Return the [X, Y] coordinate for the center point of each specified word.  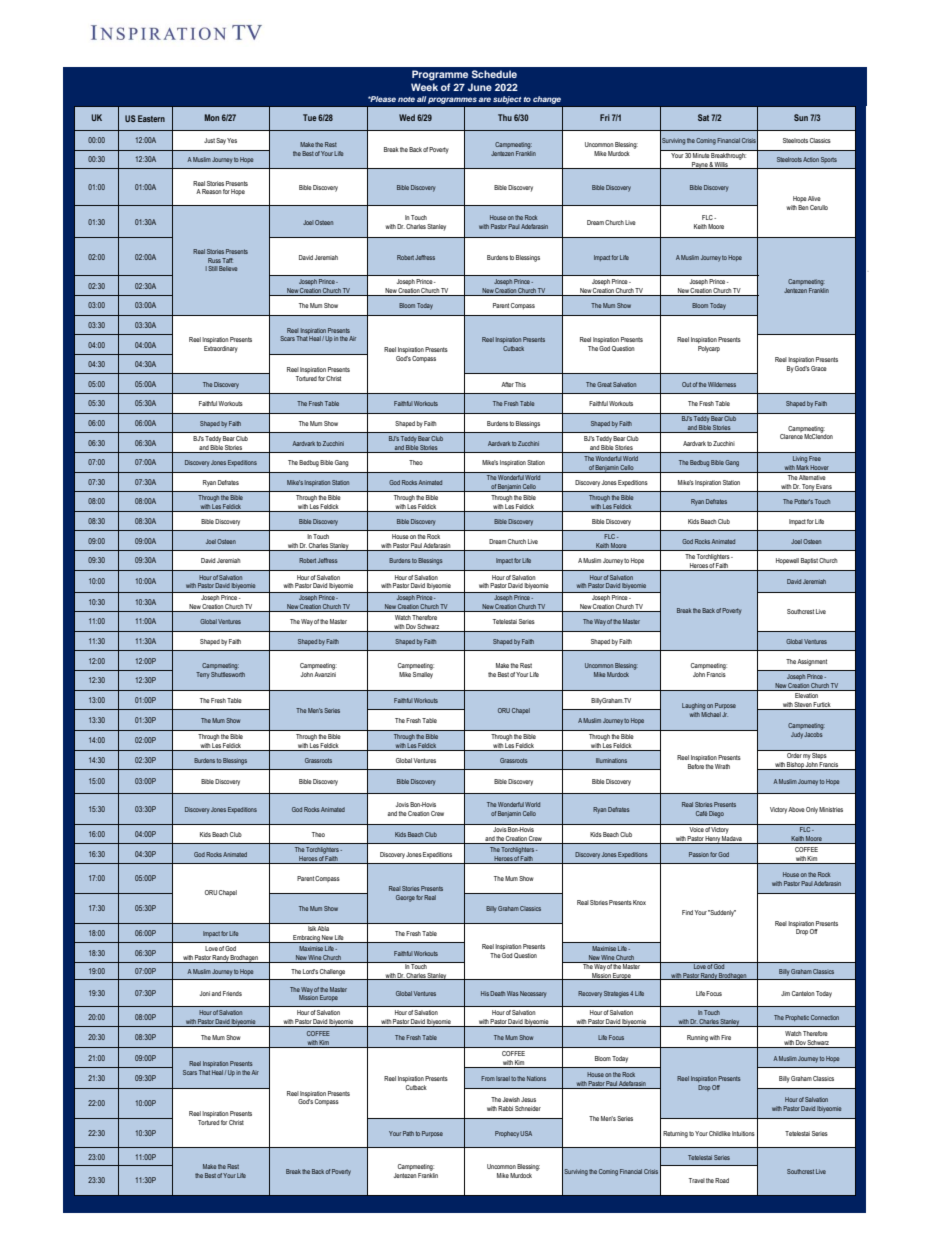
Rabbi [505, 1108]
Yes [232, 140]
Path [408, 1133]
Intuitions [743, 1133]
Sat [703, 117]
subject [507, 100]
